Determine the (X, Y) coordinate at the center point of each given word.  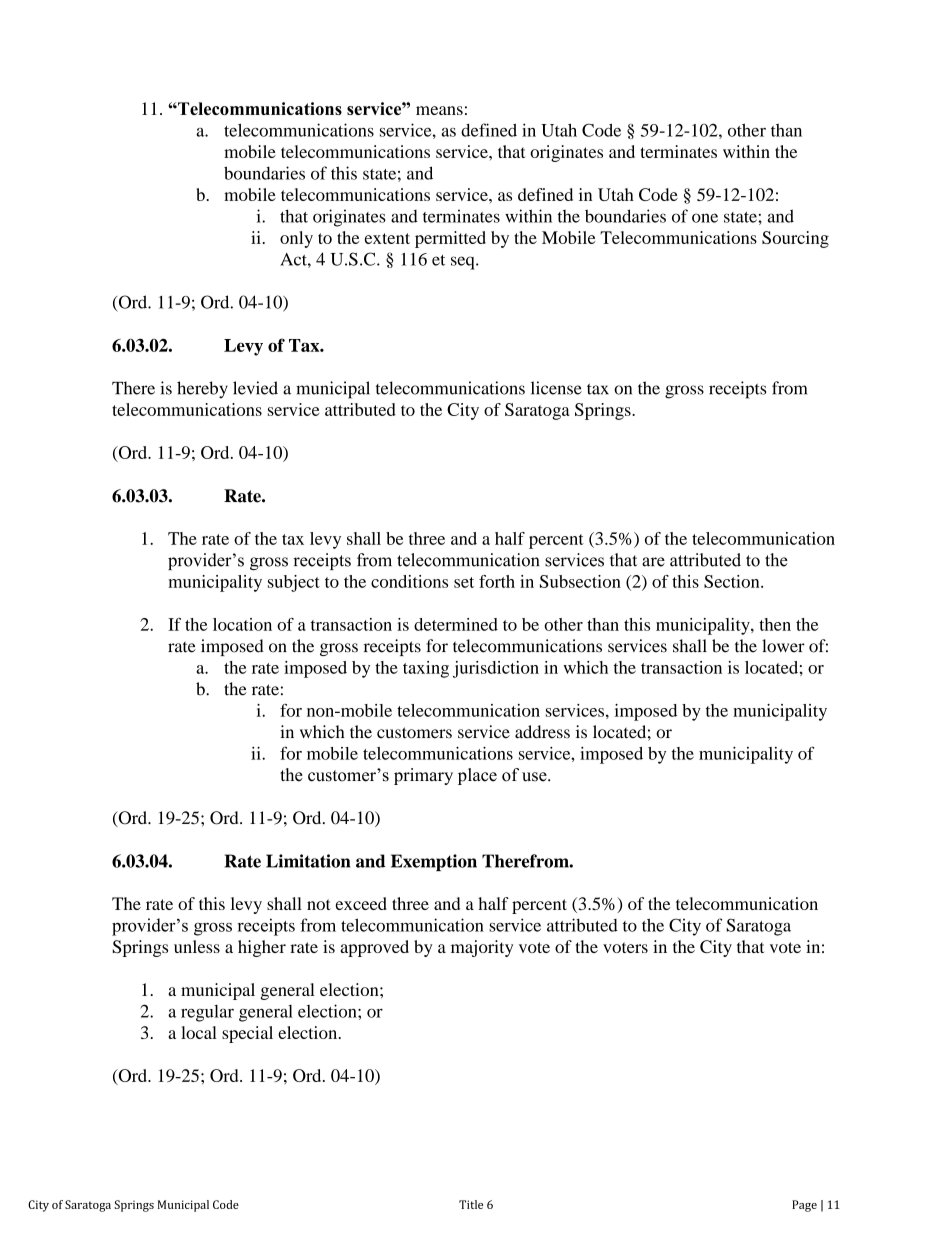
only (296, 239)
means (439, 110)
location (242, 624)
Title (471, 1204)
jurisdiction (496, 669)
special (247, 1034)
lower (783, 646)
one (705, 218)
